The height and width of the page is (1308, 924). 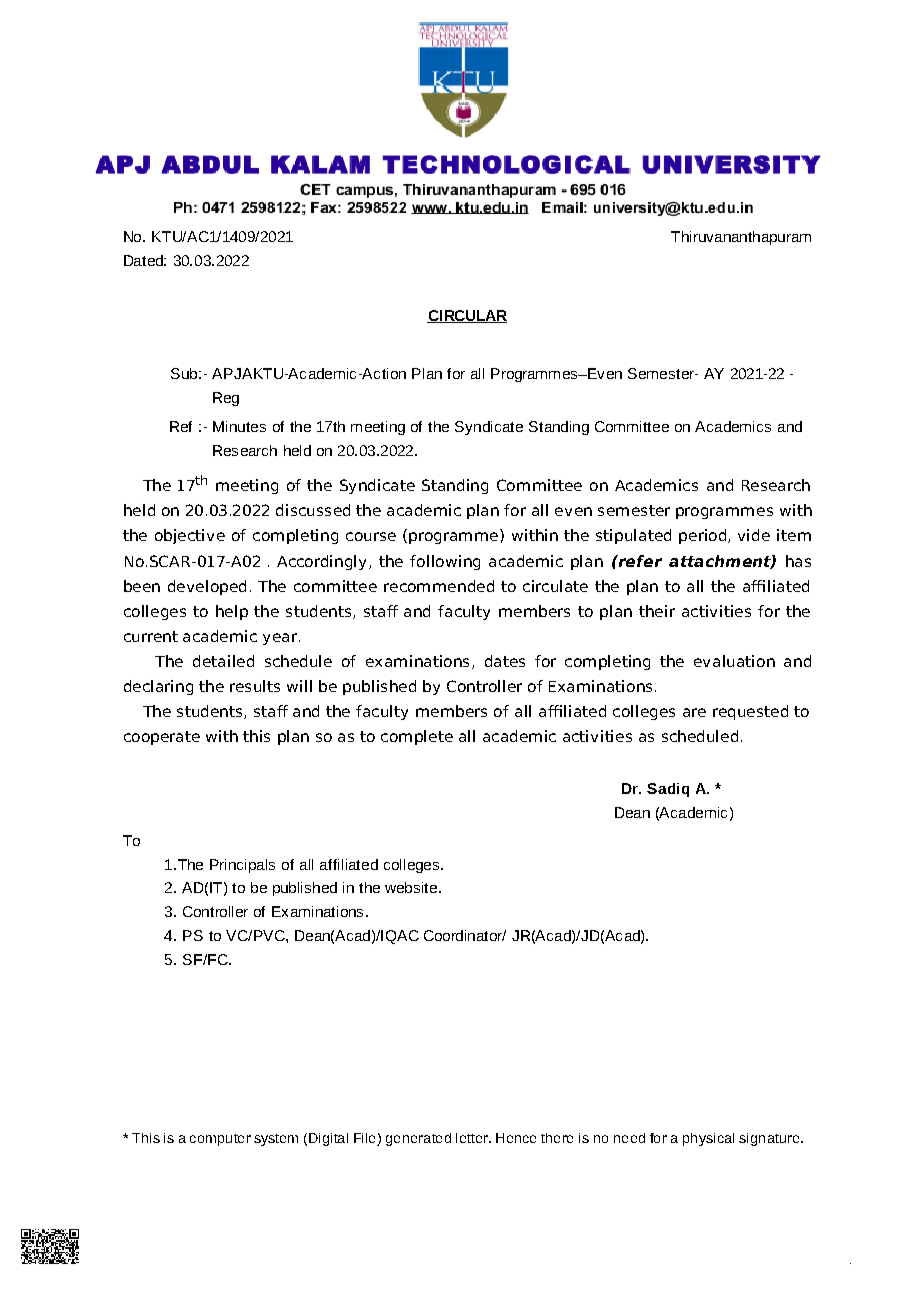 I want to click on CIRCULAR, so click(x=467, y=316).
